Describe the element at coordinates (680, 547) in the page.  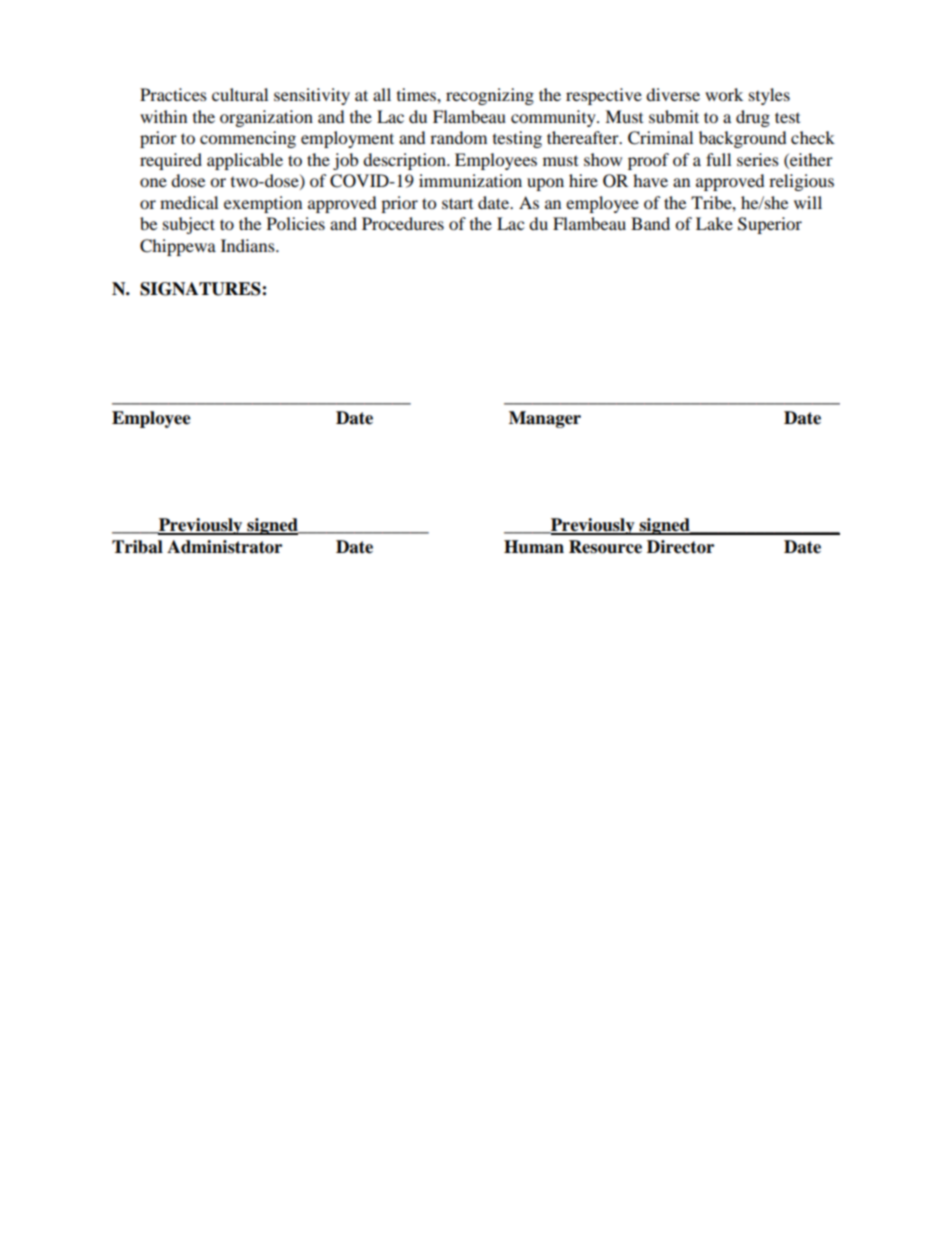
I see `Director` at that location.
